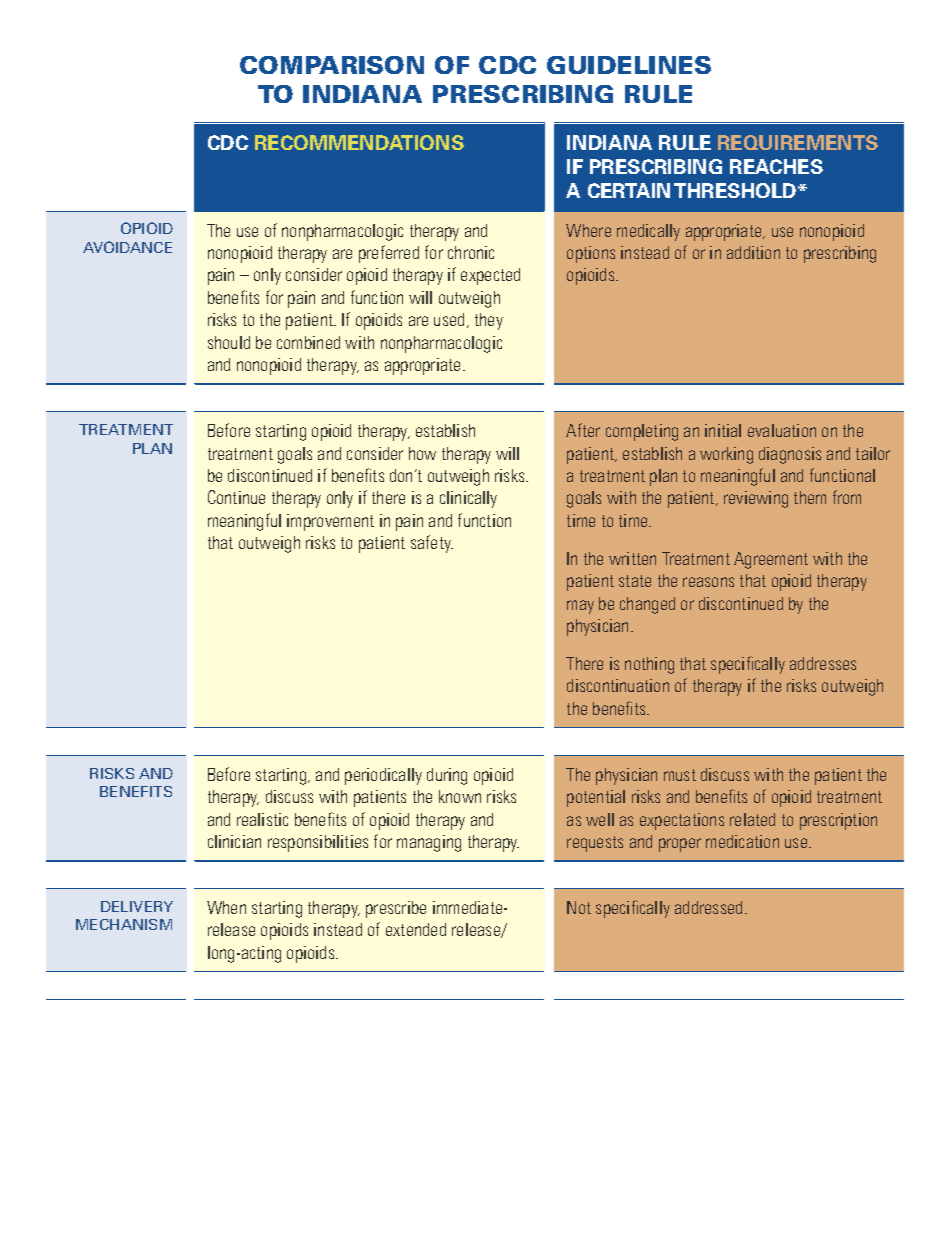 This screenshot has width=952, height=1233. What do you see at coordinates (798, 142) in the screenshot?
I see `REQUIREMENTS` at bounding box center [798, 142].
